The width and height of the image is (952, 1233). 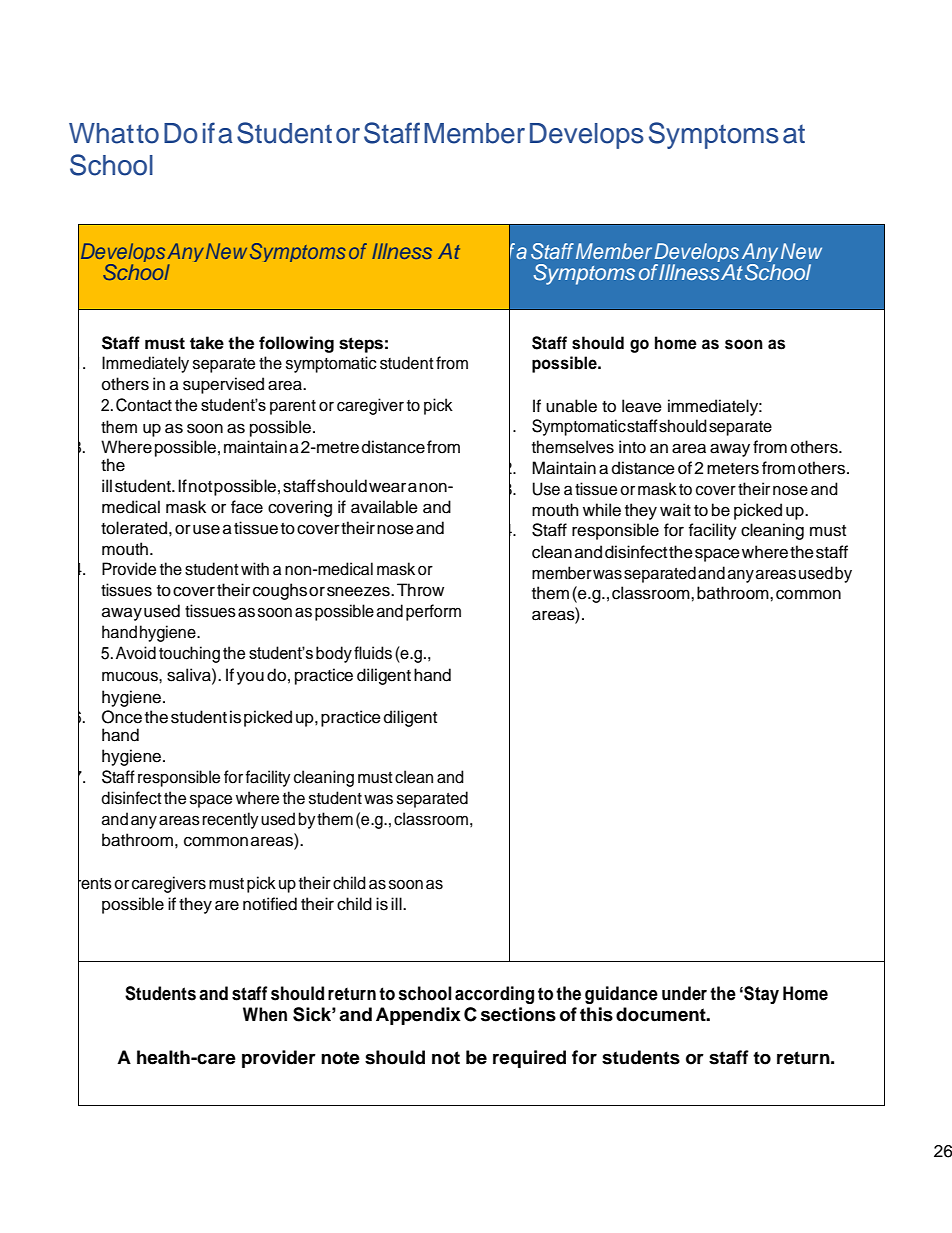 I want to click on fluids, so click(x=373, y=653).
